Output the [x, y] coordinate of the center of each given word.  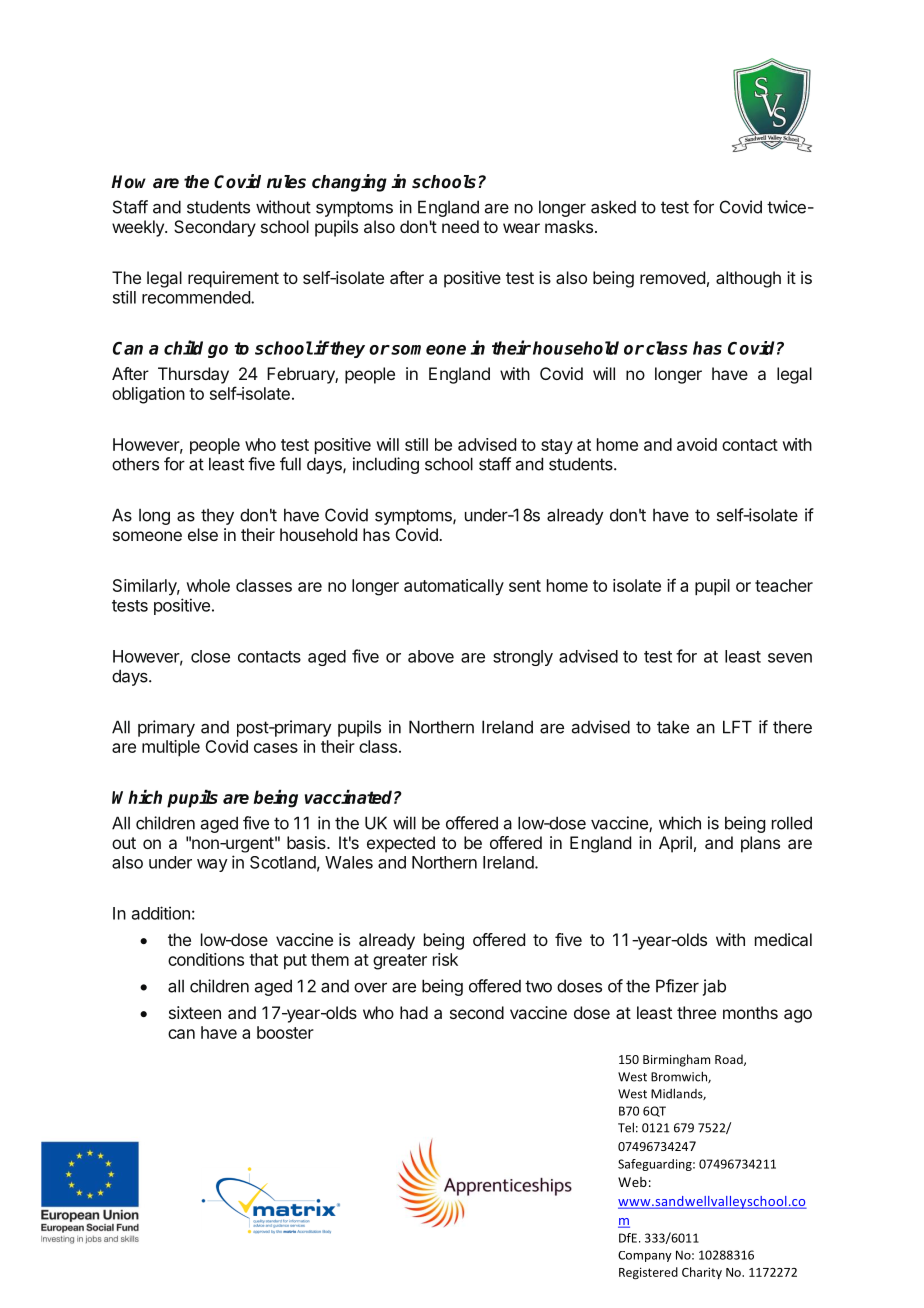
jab [714, 987]
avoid [697, 444]
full [290, 464]
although [748, 279]
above [431, 656]
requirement [233, 279]
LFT [737, 727]
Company [645, 1256]
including [386, 465]
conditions [206, 959]
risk [445, 959]
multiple [171, 748]
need [460, 226]
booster [285, 1032]
